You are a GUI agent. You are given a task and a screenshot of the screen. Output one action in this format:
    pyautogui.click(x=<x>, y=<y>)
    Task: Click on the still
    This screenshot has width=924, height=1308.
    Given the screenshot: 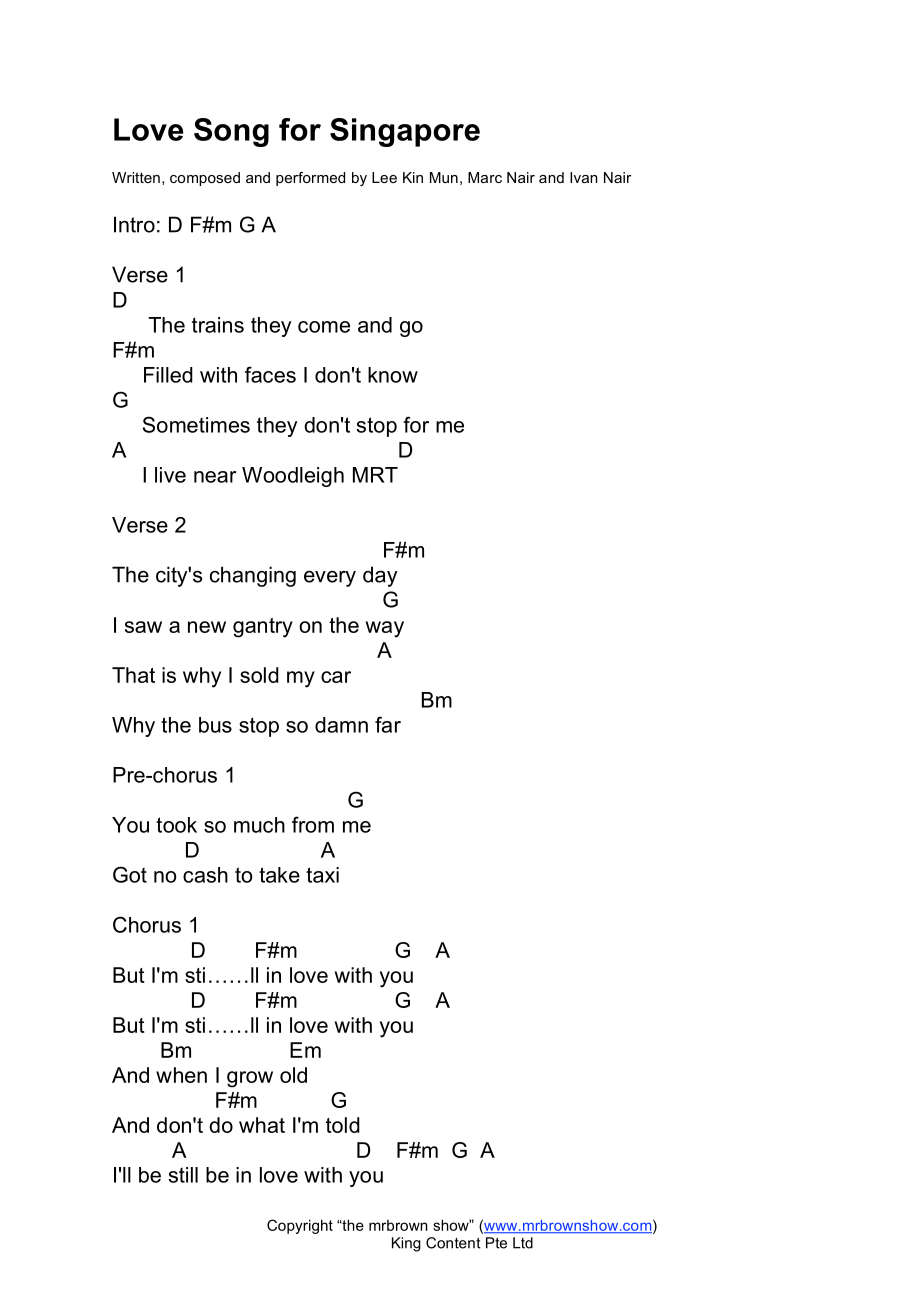 What is the action you would take?
    pyautogui.click(x=183, y=1175)
